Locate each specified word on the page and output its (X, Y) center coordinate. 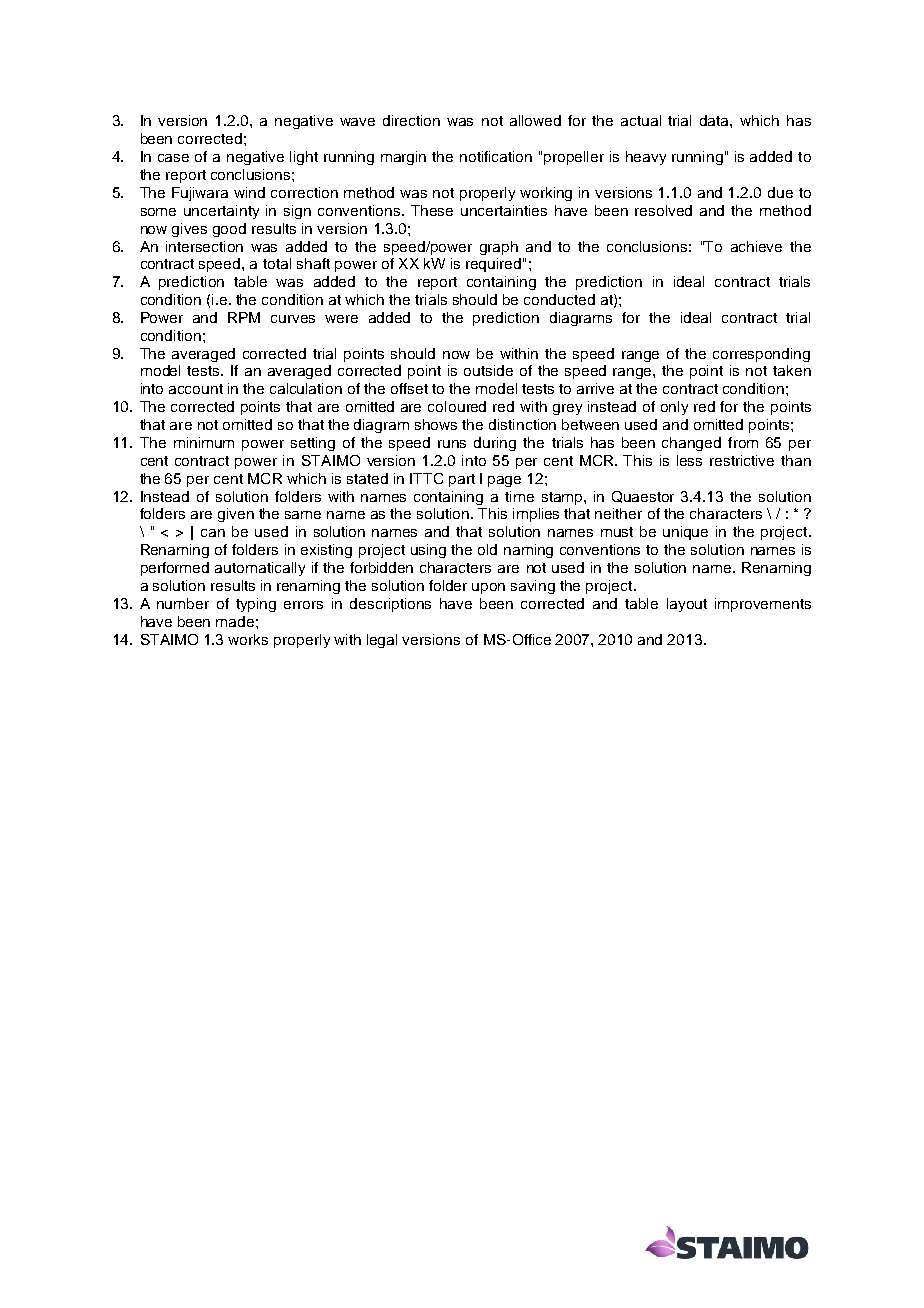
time (519, 496)
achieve (756, 246)
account (196, 389)
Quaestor (643, 497)
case (173, 158)
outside (488, 370)
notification (496, 156)
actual (641, 120)
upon (488, 588)
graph (499, 248)
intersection (204, 246)
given (236, 515)
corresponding (761, 355)
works (248, 639)
